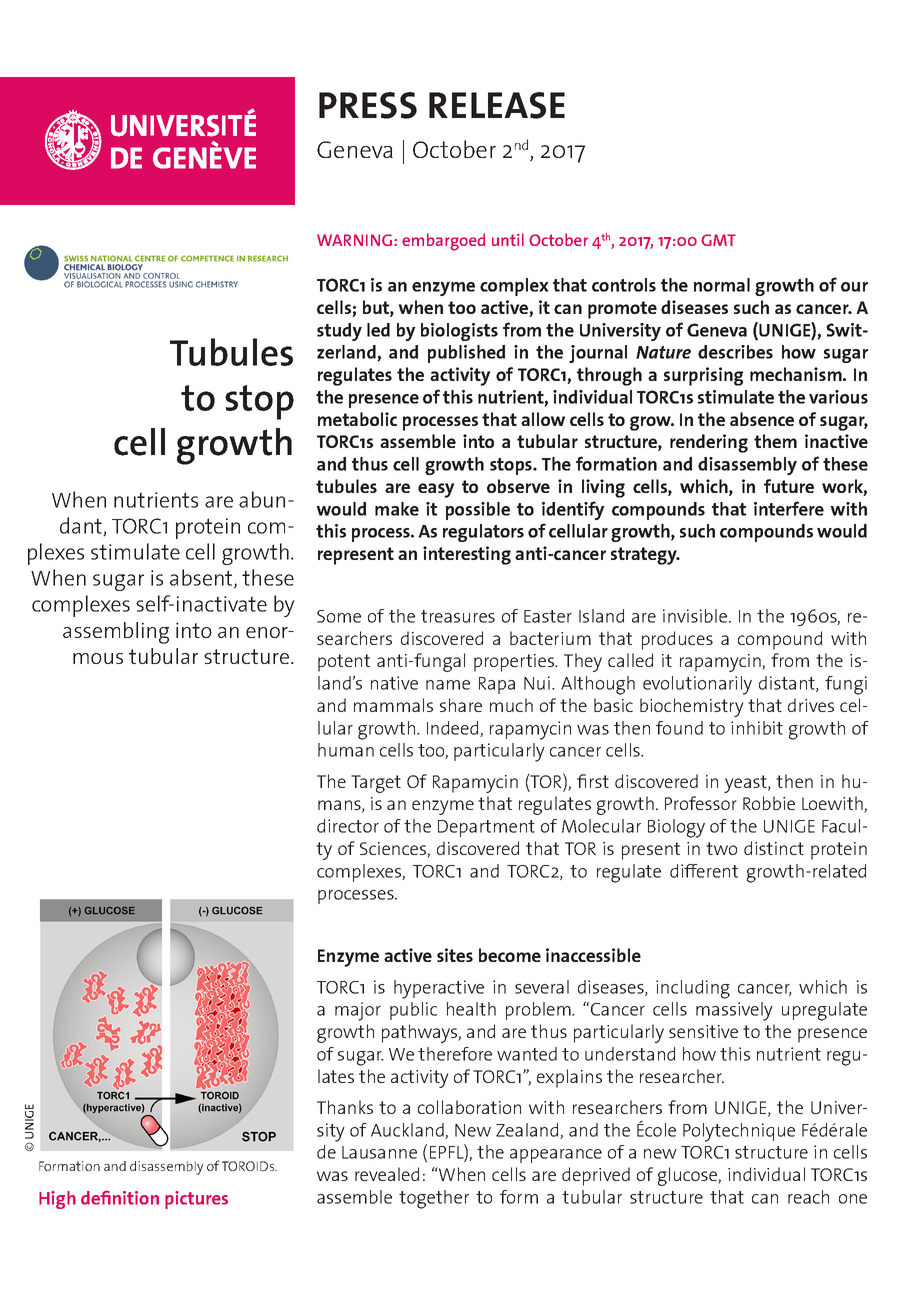  What do you see at coordinates (120, 1197) in the screenshot?
I see `definition` at bounding box center [120, 1197].
